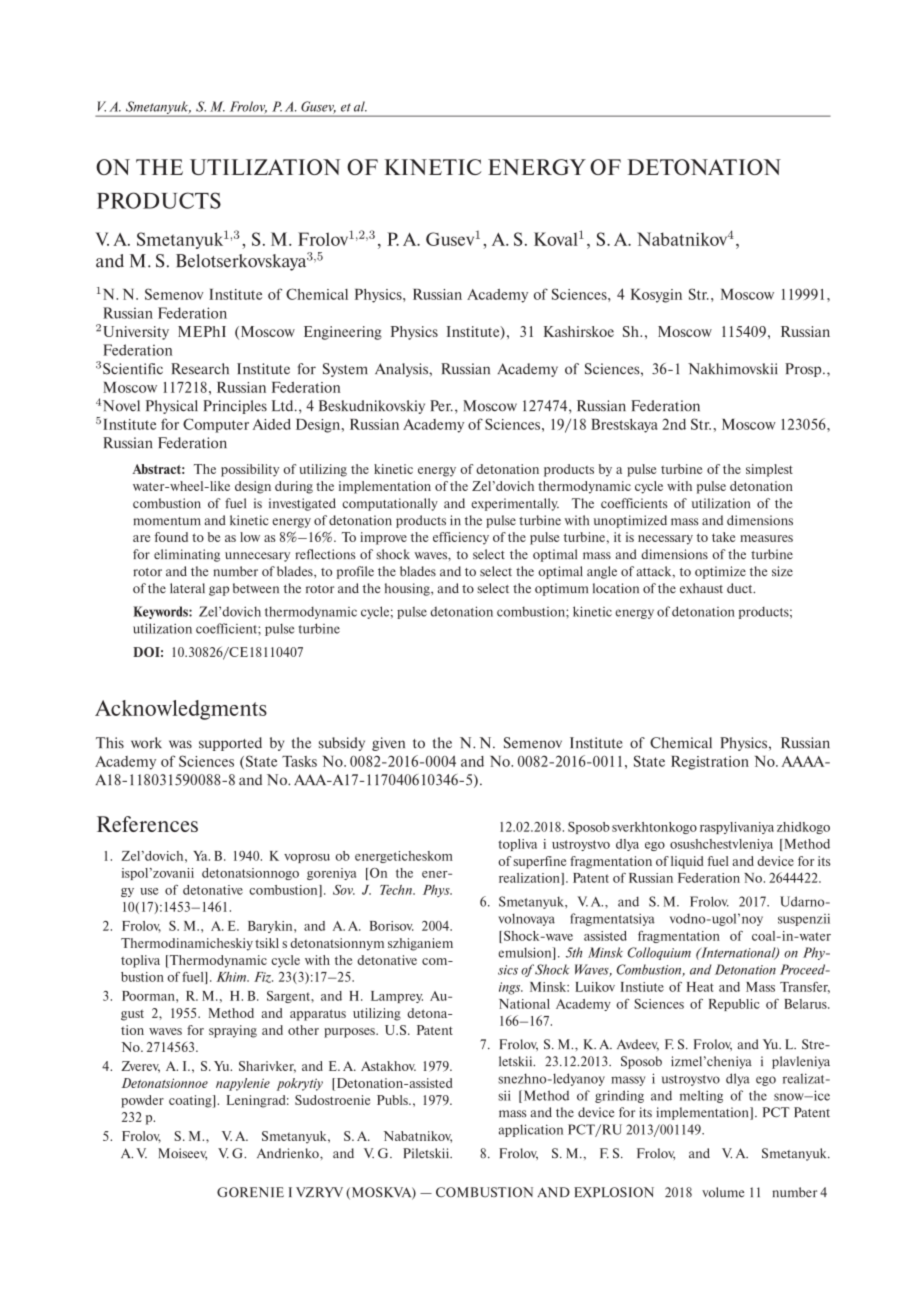 The height and width of the screenshot is (1308, 924). Describe the element at coordinates (402, 370) in the screenshot. I see `Analysis` at that location.
